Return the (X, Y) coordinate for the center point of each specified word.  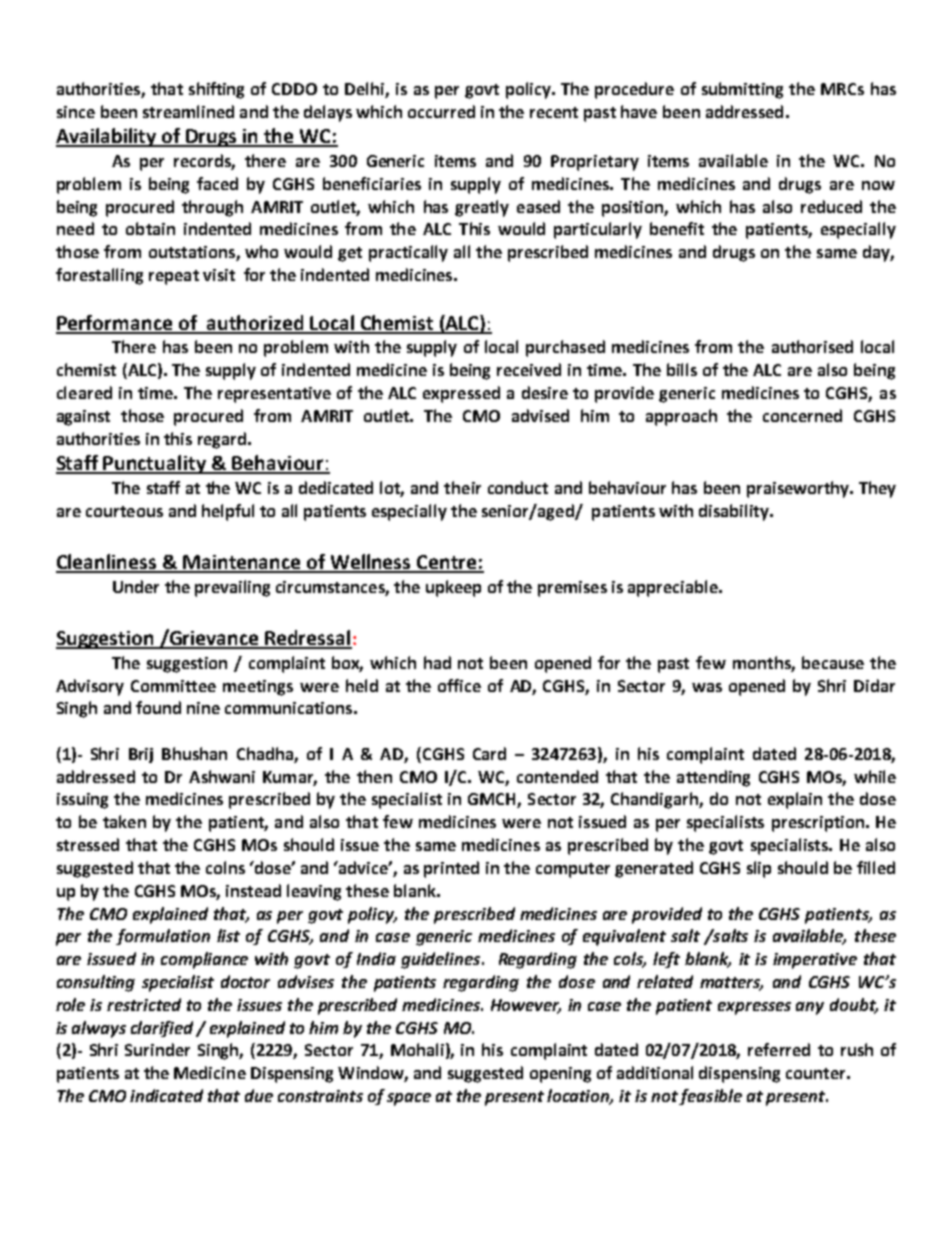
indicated (166, 1095)
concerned (802, 415)
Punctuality (155, 464)
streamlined (188, 111)
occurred (441, 111)
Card (489, 753)
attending (713, 778)
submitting (742, 90)
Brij (141, 755)
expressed (461, 394)
